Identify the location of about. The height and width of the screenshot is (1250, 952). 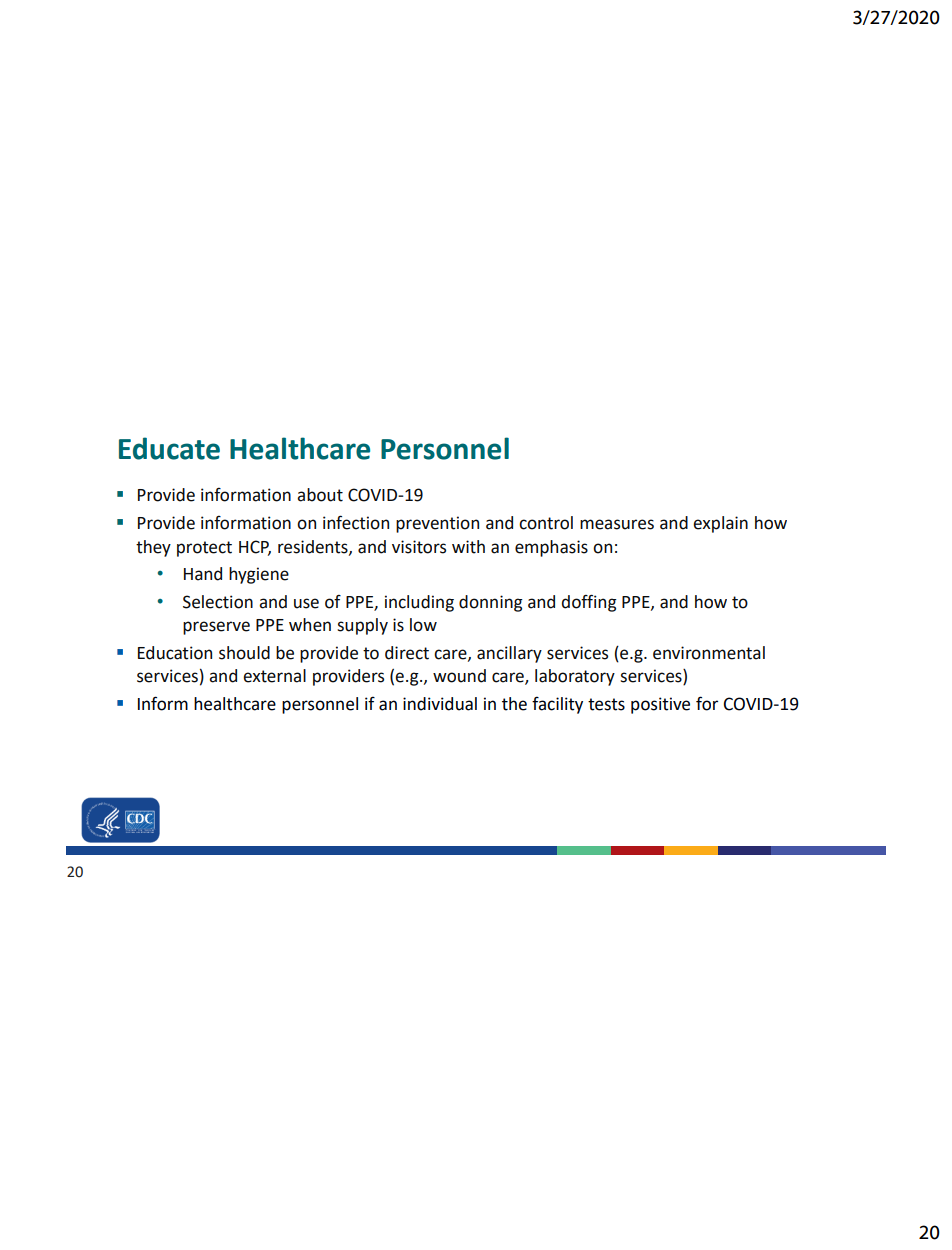
(320, 495).
